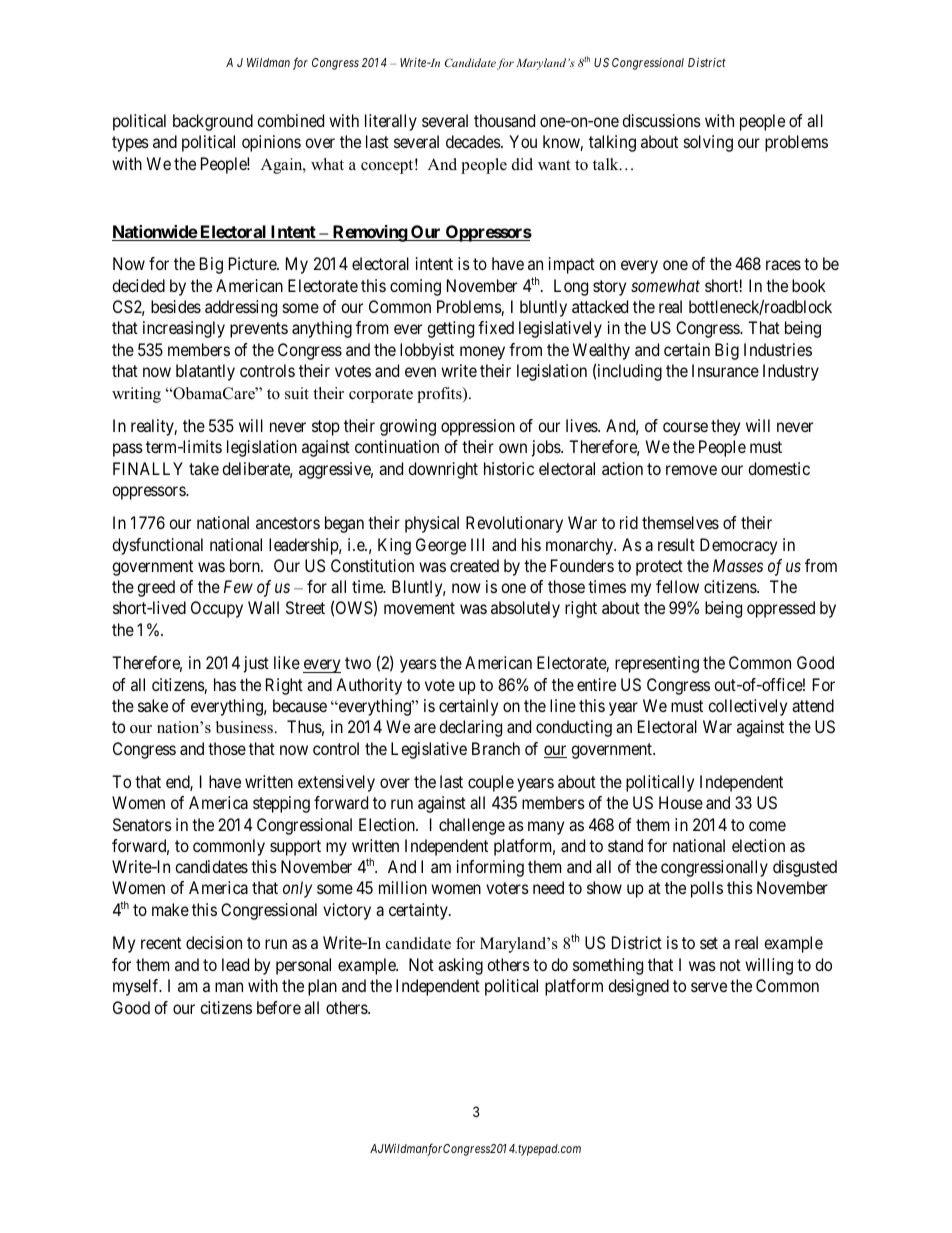 Image resolution: width=952 pixels, height=1233 pixels. Describe the element at coordinates (482, 353) in the image. I see `money` at that location.
